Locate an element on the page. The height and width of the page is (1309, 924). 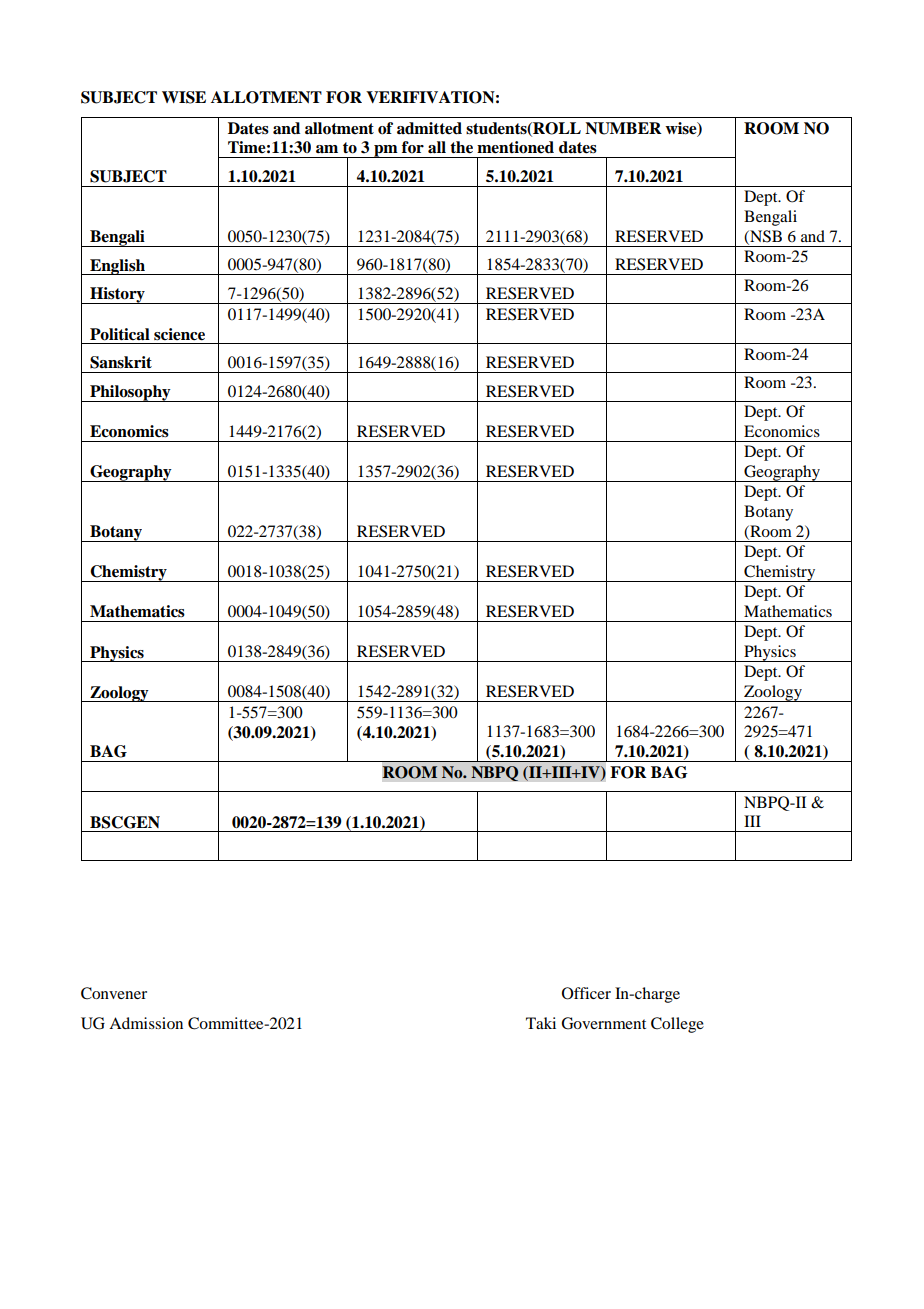
admitted is located at coordinates (429, 128).
